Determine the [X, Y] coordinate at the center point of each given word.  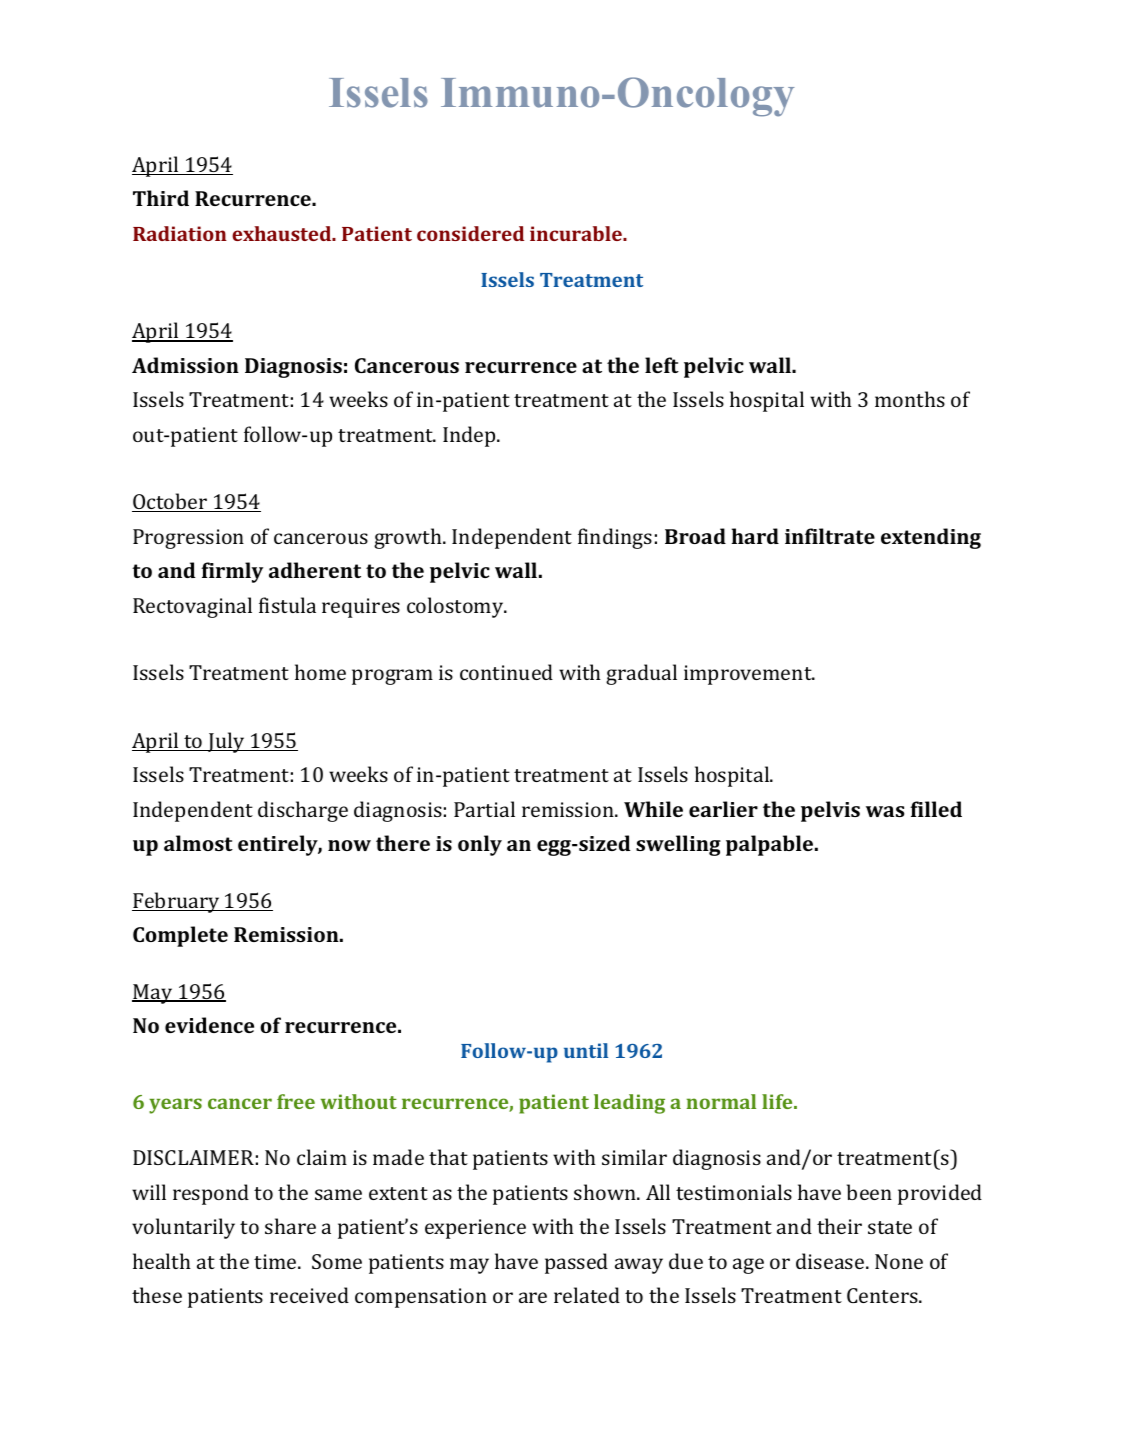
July [226, 742]
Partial [484, 809]
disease [831, 1261]
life [778, 1101]
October [171, 502]
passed [576, 1263]
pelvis [830, 811]
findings [615, 538]
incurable [577, 233]
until [586, 1050]
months [910, 399]
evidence [209, 1025]
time [276, 1261]
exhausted [283, 233]
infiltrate [830, 536]
